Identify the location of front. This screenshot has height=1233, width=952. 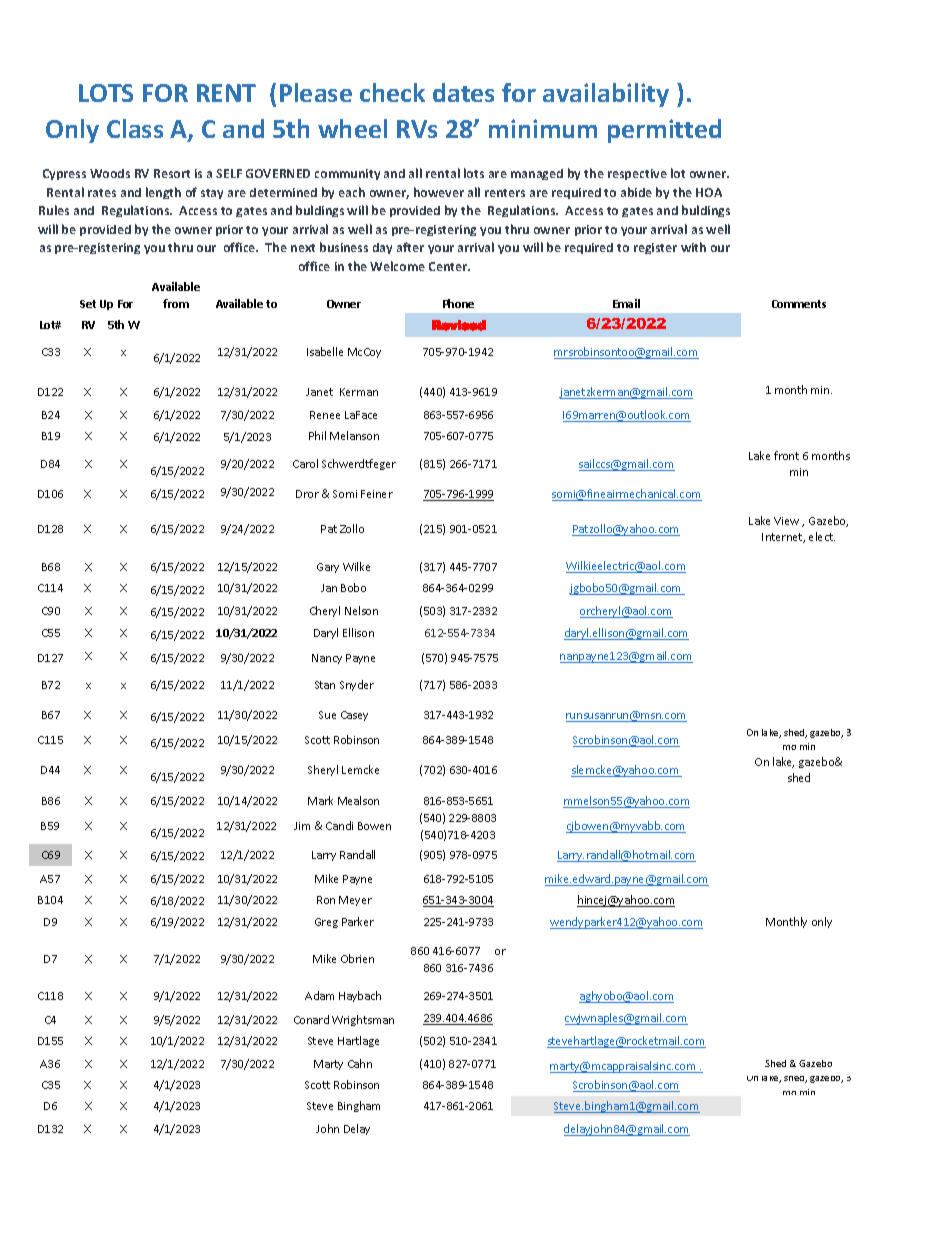
(786, 455).
